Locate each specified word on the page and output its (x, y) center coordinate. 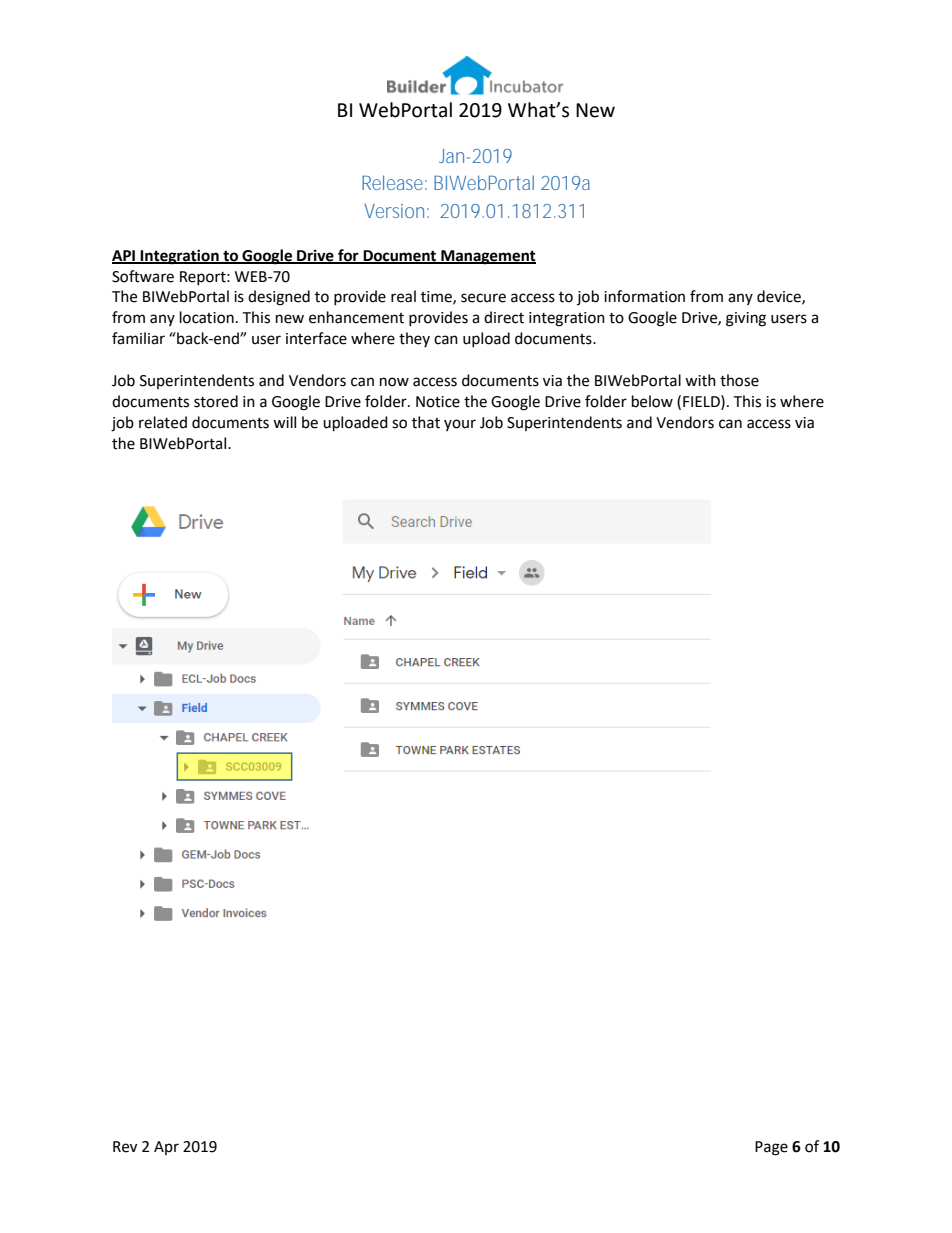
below (652, 401)
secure (483, 298)
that (426, 422)
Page (771, 1148)
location (207, 317)
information (644, 296)
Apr (166, 1148)
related (163, 422)
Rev (125, 1147)
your (460, 425)
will (284, 422)
